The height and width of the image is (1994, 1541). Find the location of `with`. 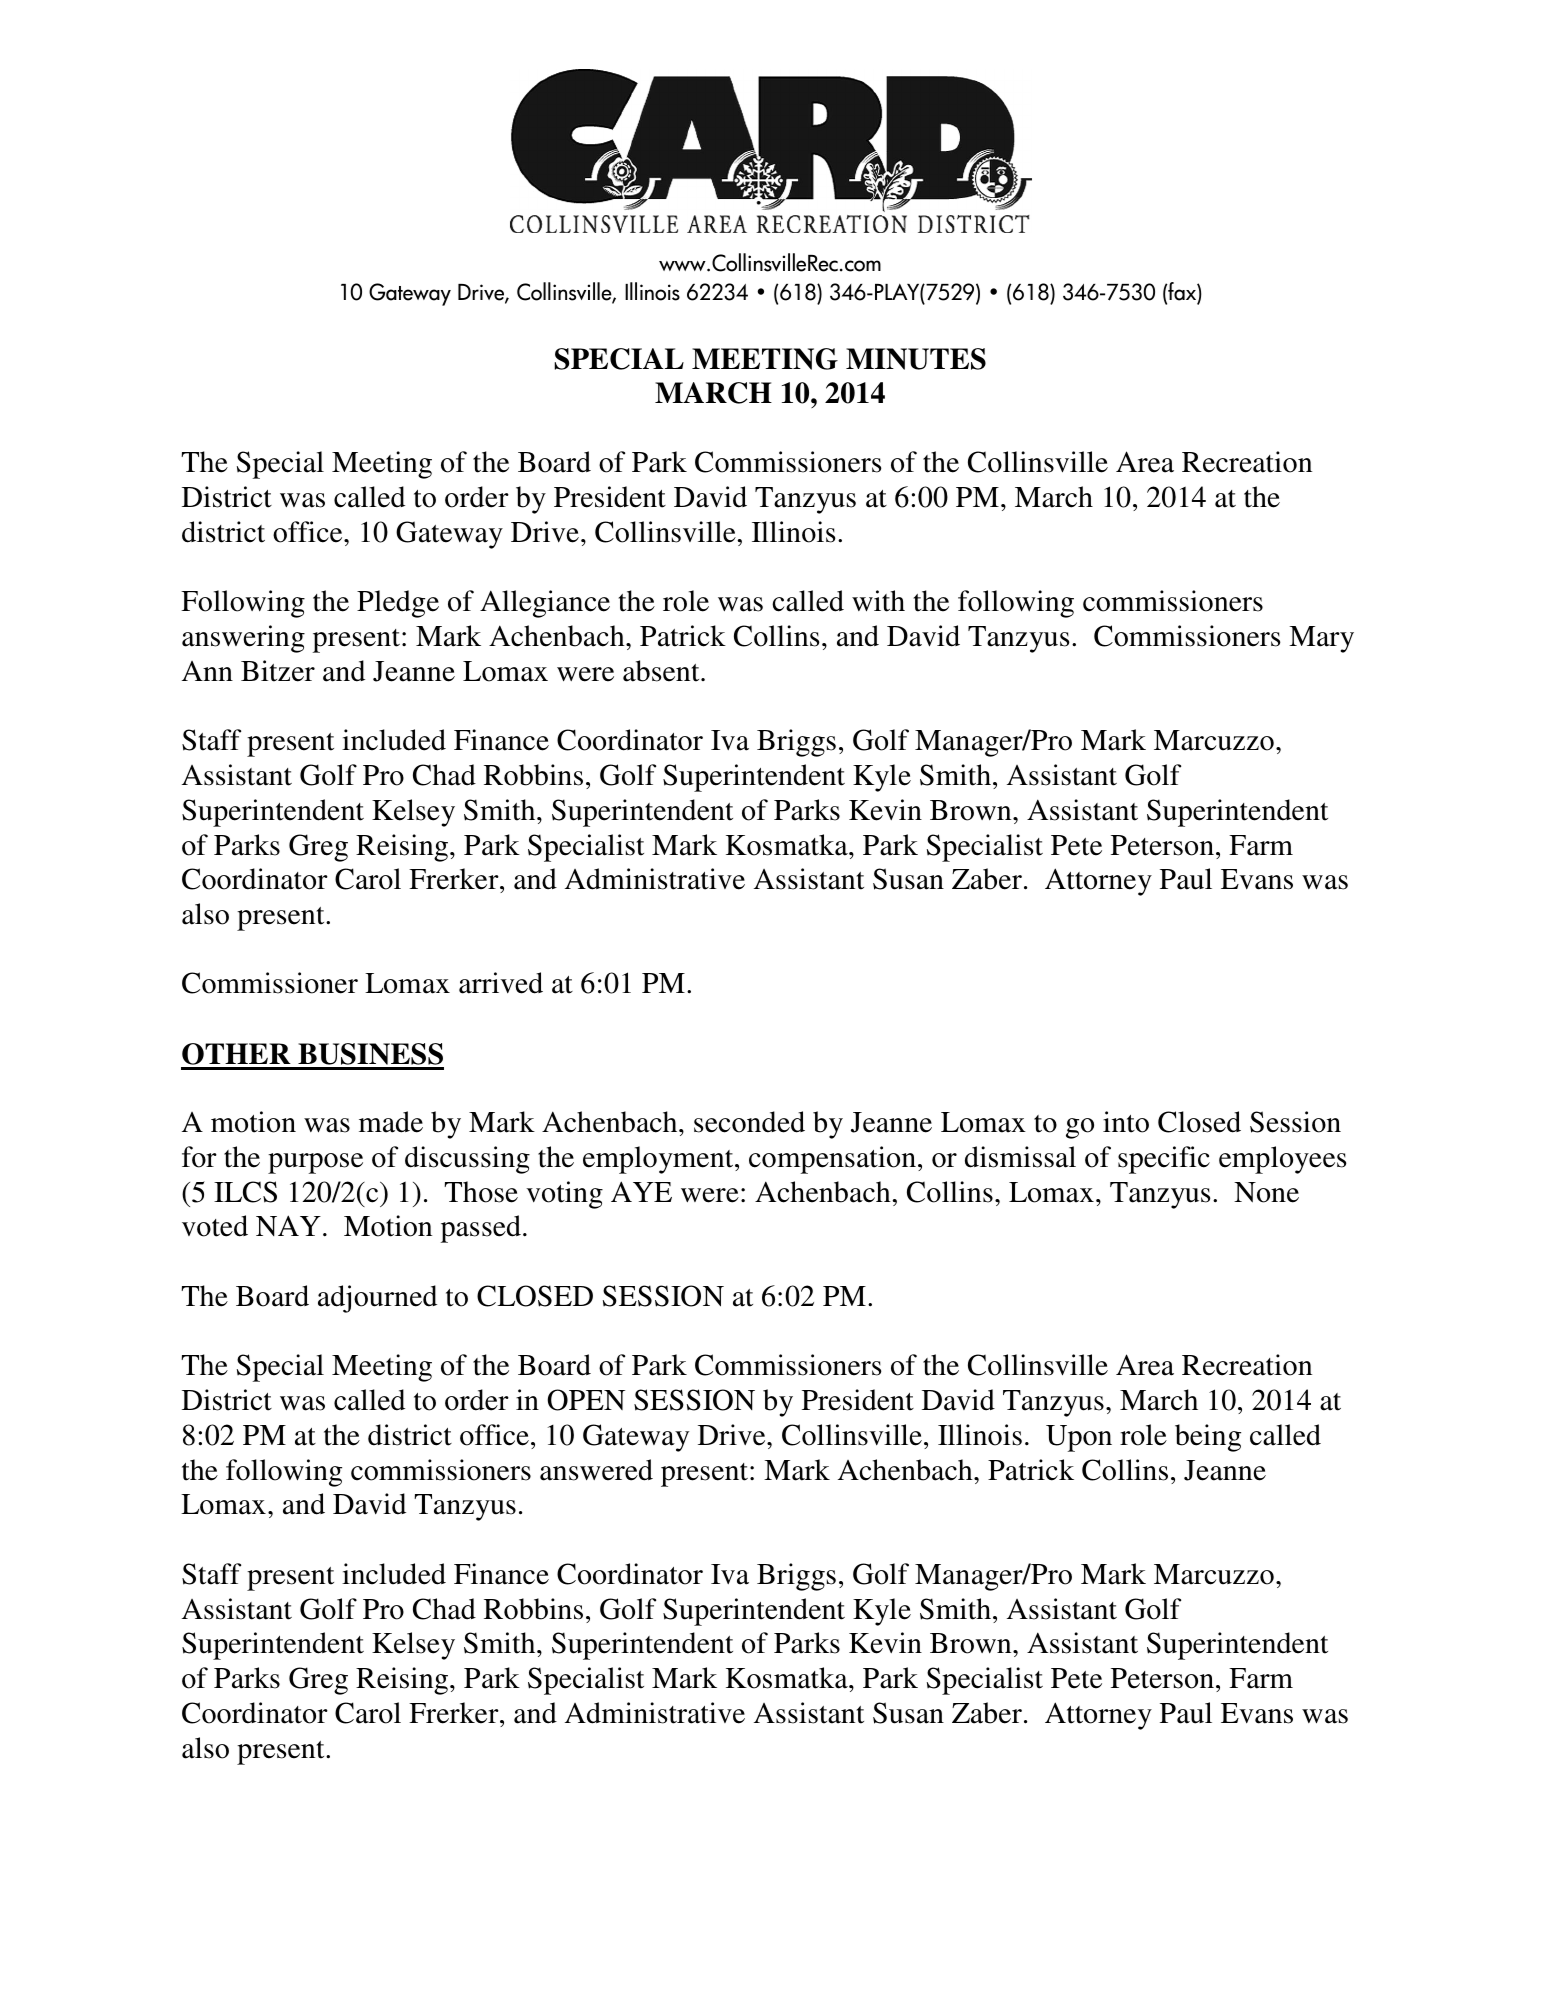

with is located at coordinates (878, 601).
